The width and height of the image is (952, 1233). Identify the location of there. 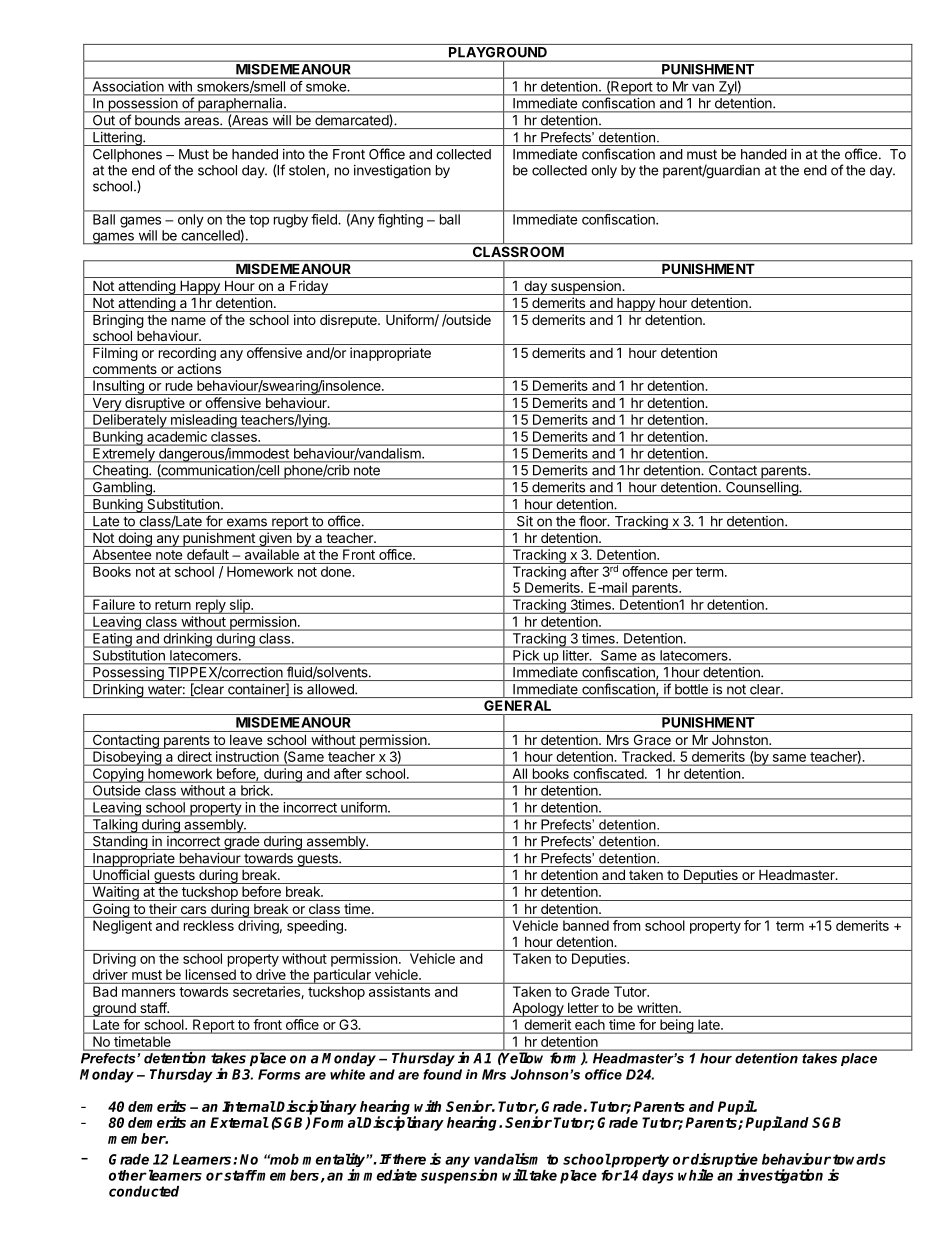
(408, 1159).
